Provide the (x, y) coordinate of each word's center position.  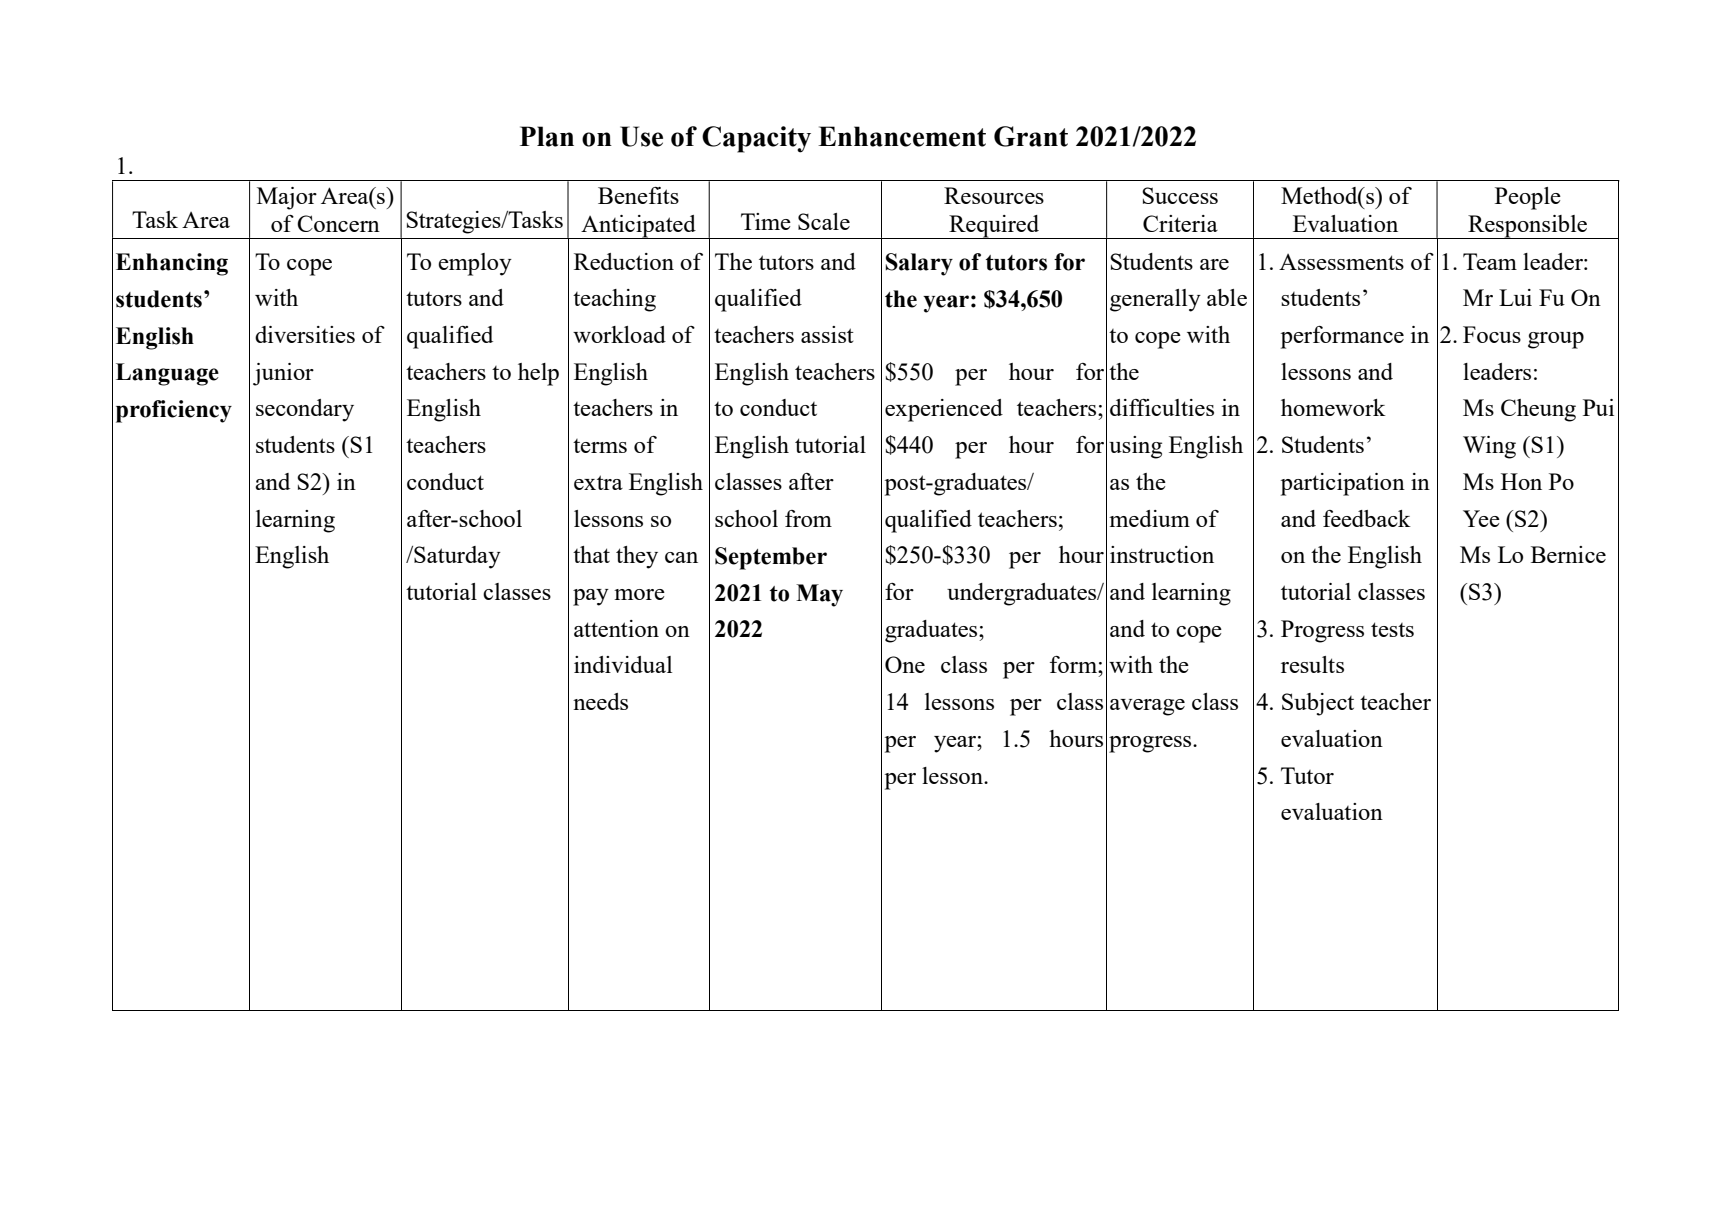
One (905, 664)
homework (1333, 407)
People (1528, 198)
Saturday (456, 557)
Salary (919, 264)
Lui (1515, 297)
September (771, 558)
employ (475, 264)
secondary (305, 410)
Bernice (1568, 554)
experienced (944, 410)
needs (600, 701)
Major (287, 198)
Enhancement (902, 136)
